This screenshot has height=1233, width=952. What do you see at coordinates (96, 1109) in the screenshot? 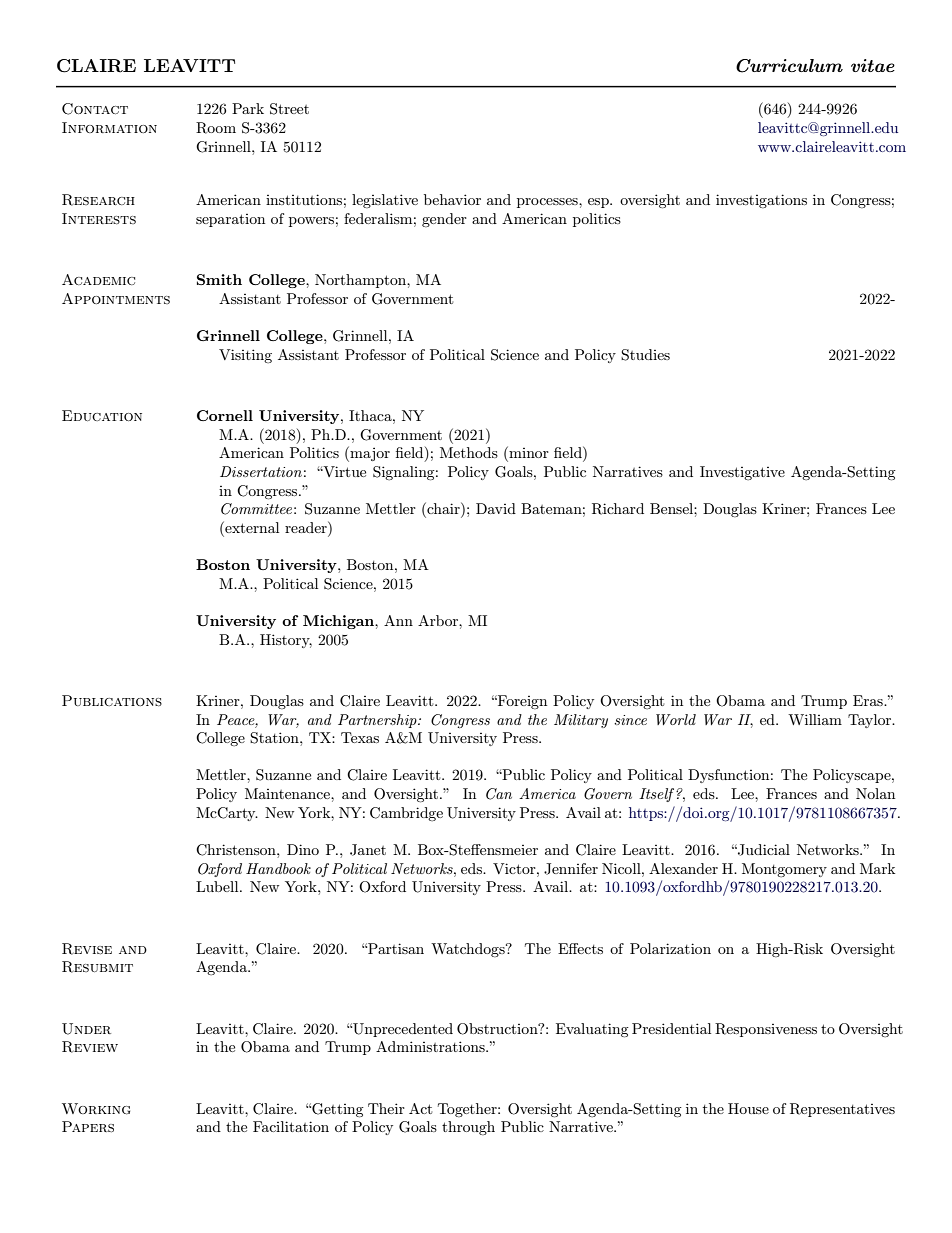
I see `Working` at bounding box center [96, 1109].
